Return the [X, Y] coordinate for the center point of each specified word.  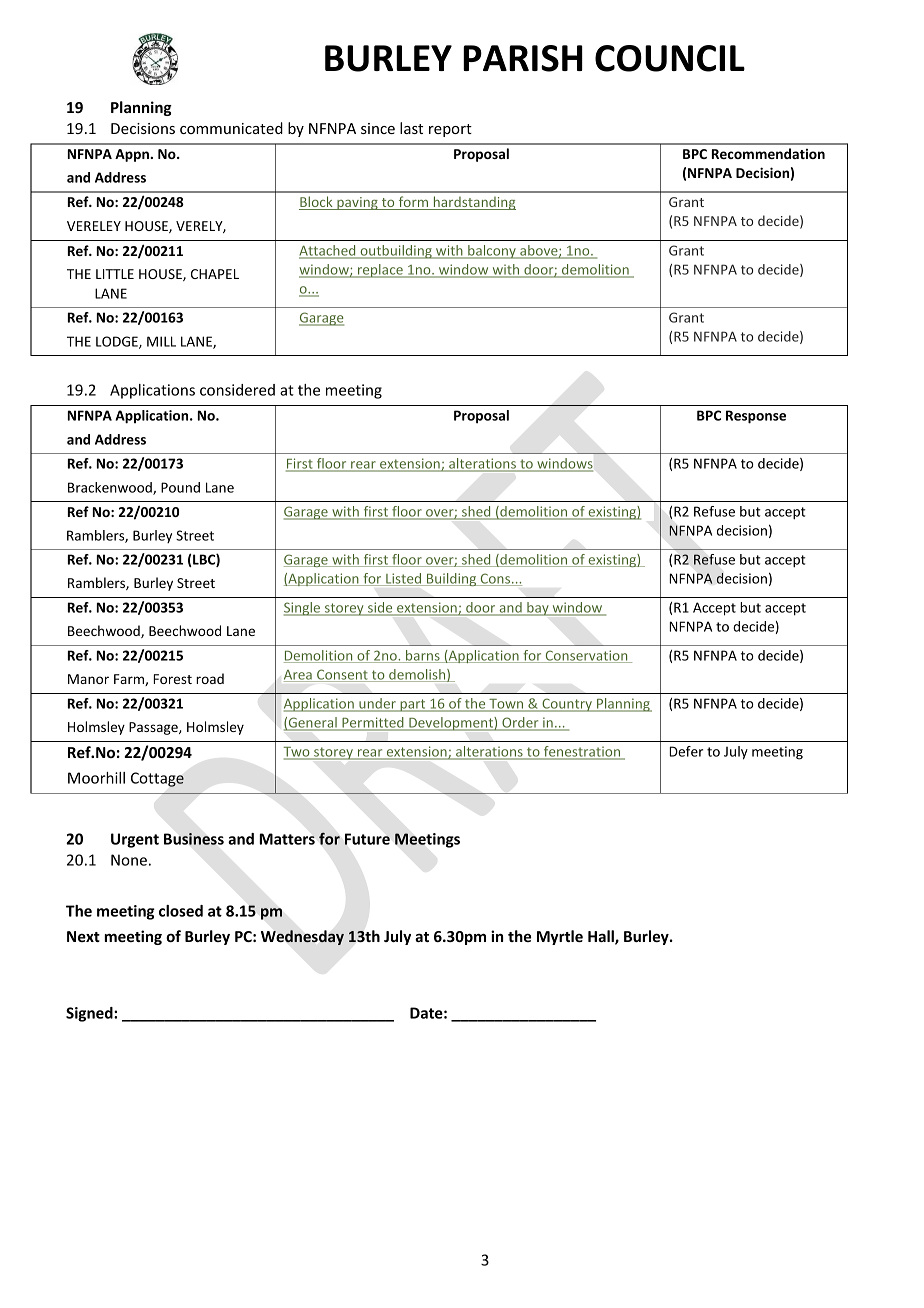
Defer [686, 751]
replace [380, 271]
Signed [90, 1014]
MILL [161, 341]
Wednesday [302, 937]
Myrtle [560, 937]
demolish [417, 675]
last [411, 128]
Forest [172, 679]
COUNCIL [670, 58]
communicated [231, 128]
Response [756, 417]
